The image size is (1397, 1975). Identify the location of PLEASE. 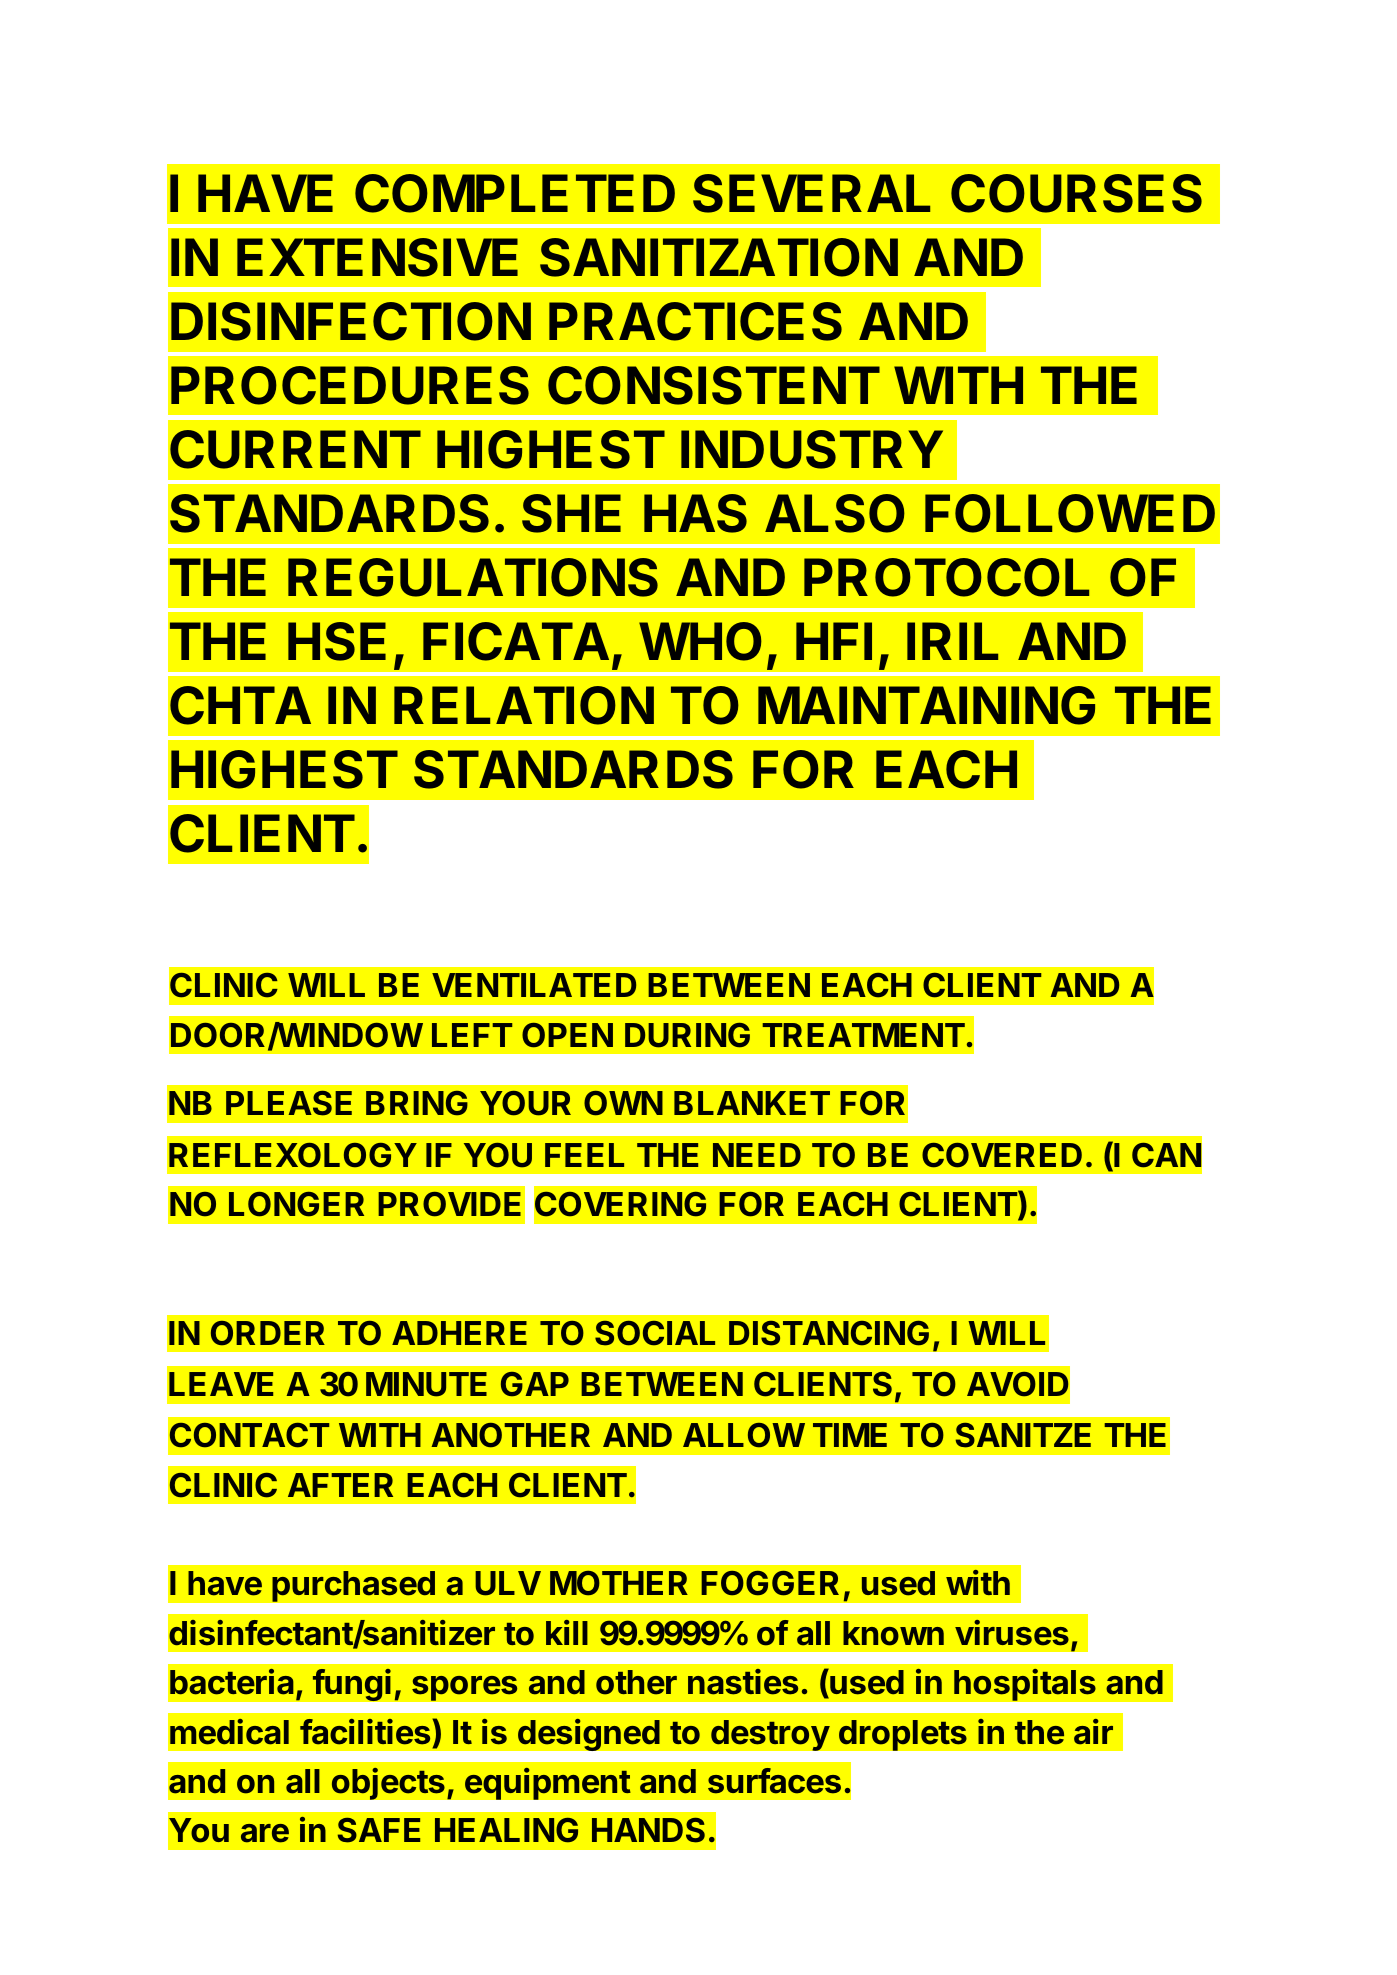
(289, 1103).
